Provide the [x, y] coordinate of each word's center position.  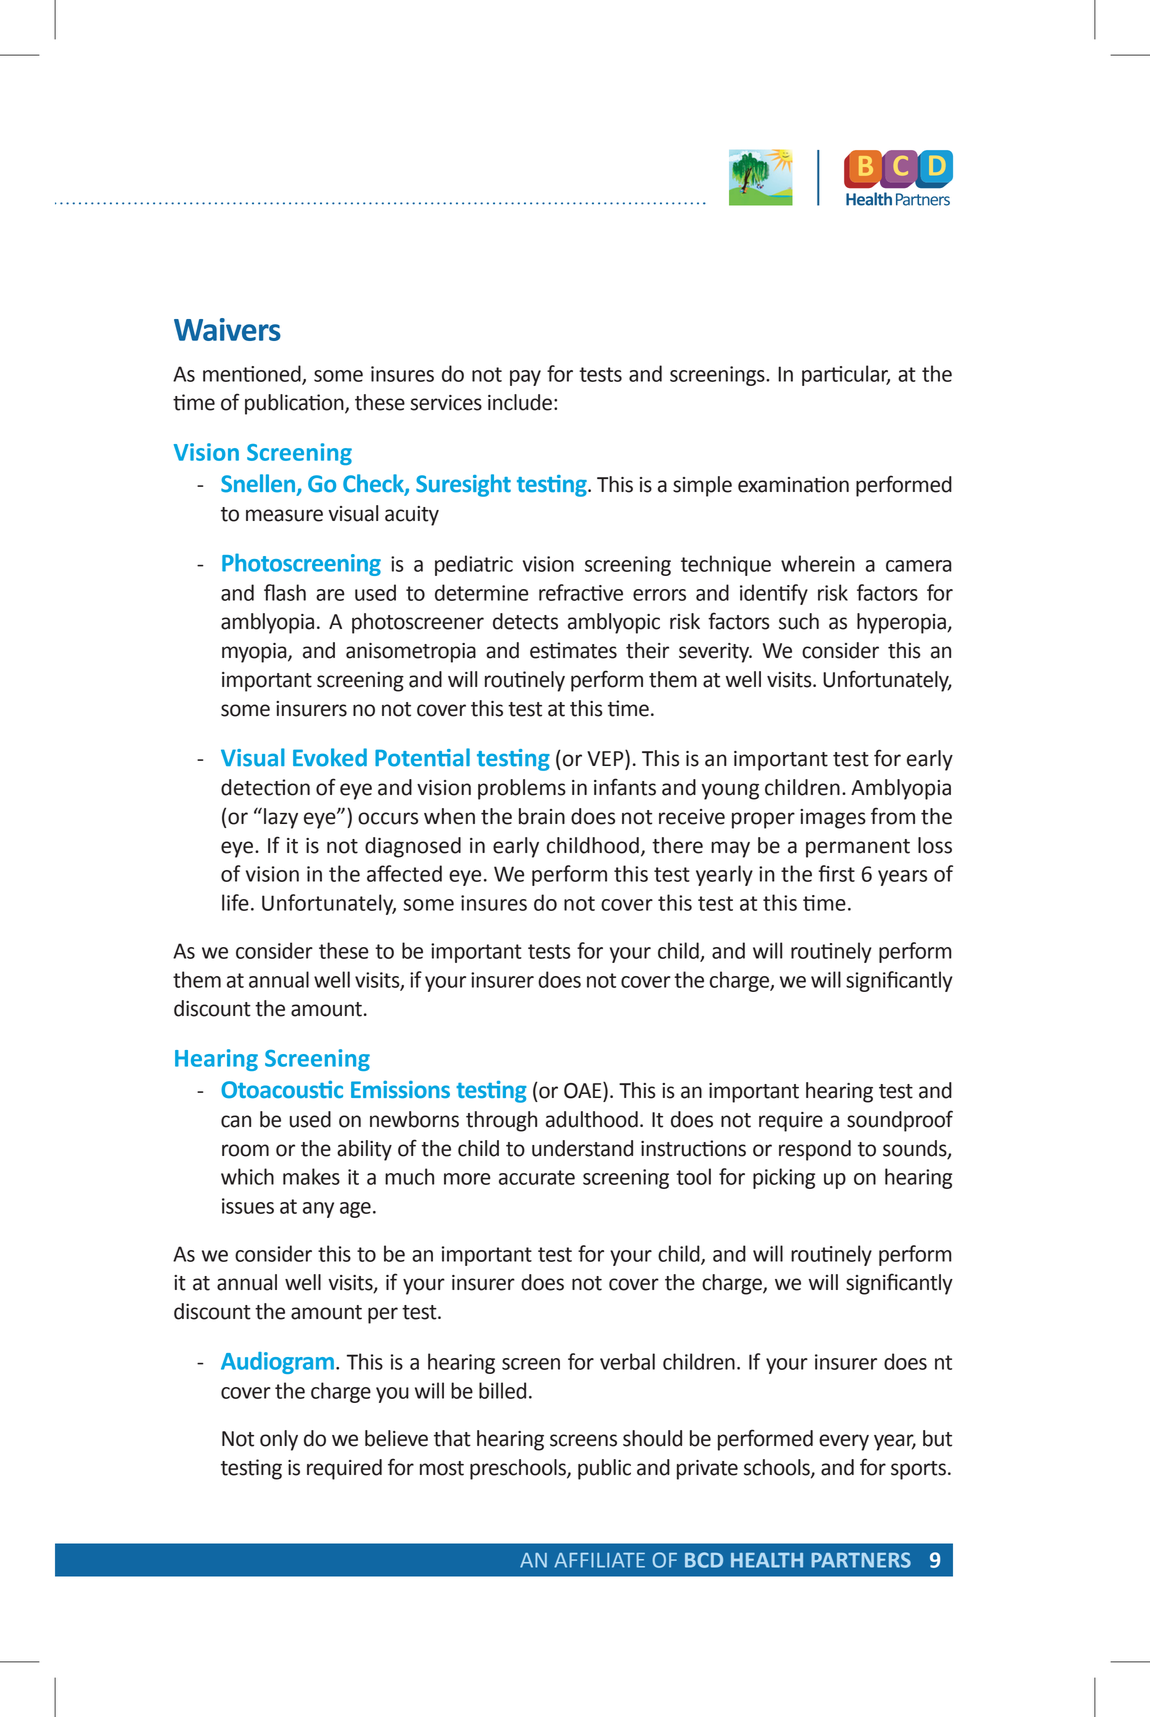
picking [784, 1178]
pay [525, 378]
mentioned [253, 374]
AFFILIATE [599, 1560]
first [836, 873]
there [677, 845]
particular [846, 375]
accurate [537, 1177]
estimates [573, 650]
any [318, 1210]
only [279, 1440]
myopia [255, 653]
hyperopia [902, 623]
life [235, 902]
